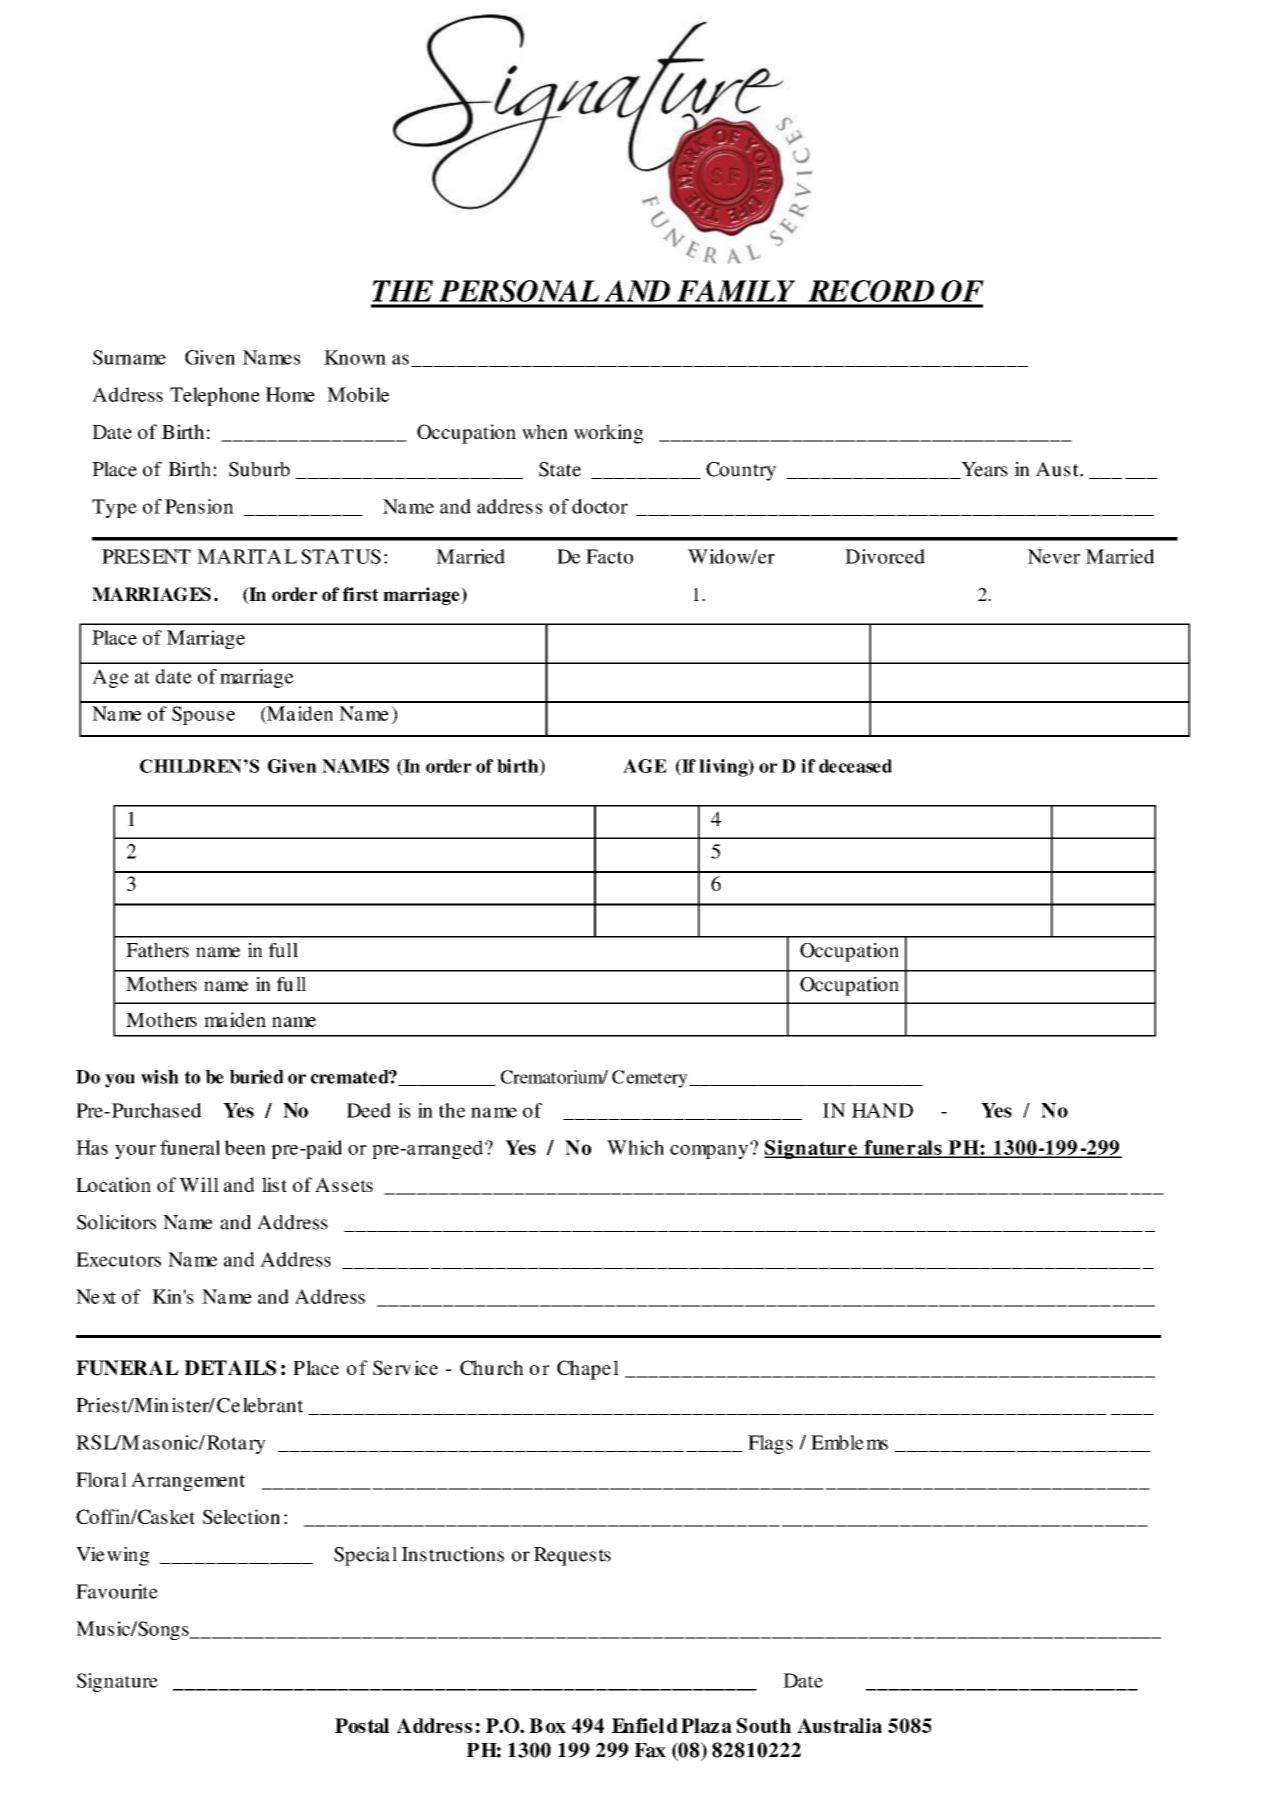  Describe the element at coordinates (257, 1077) in the page. I see `buried` at that location.
